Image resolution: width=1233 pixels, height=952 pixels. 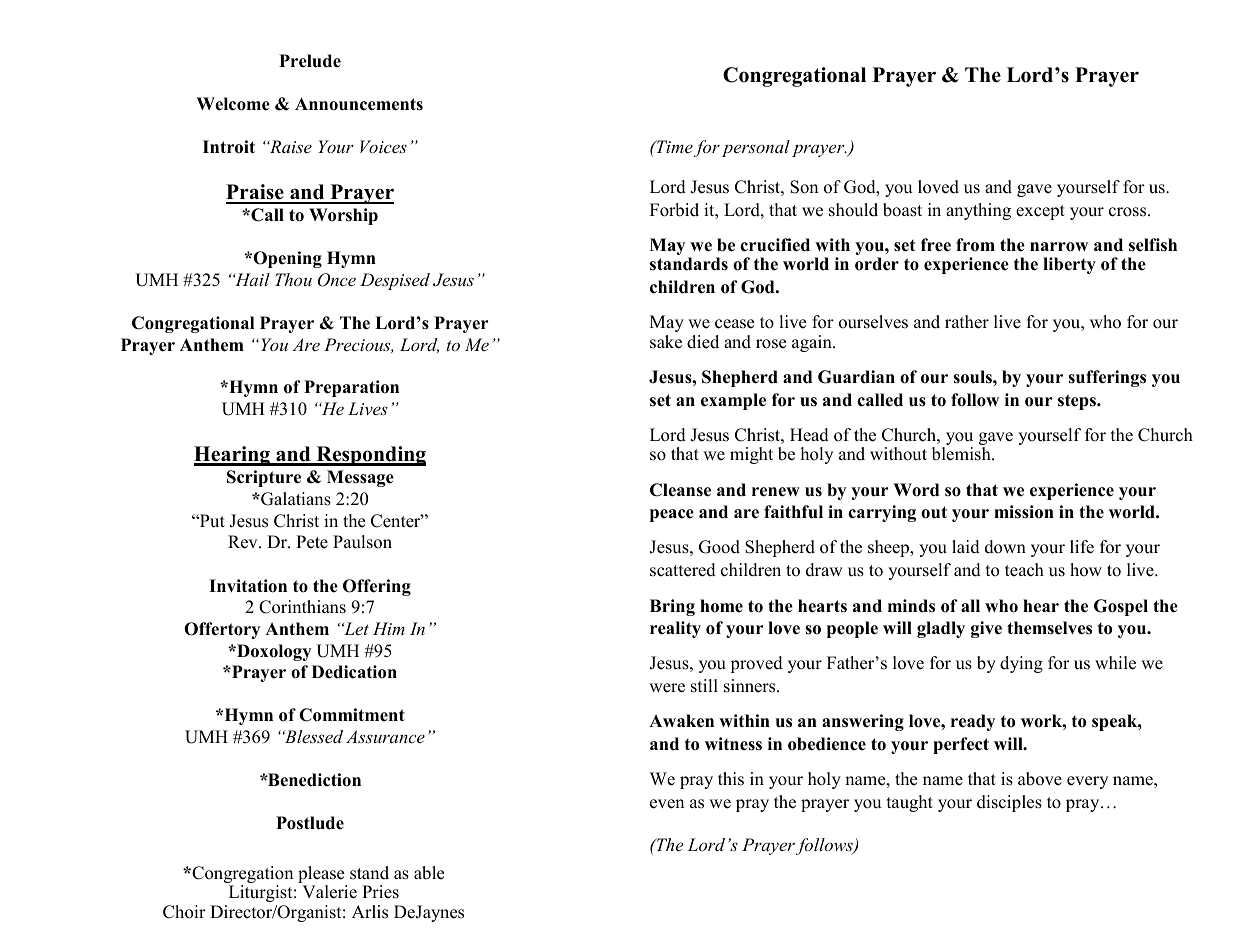 I want to click on Time, so click(x=673, y=146).
